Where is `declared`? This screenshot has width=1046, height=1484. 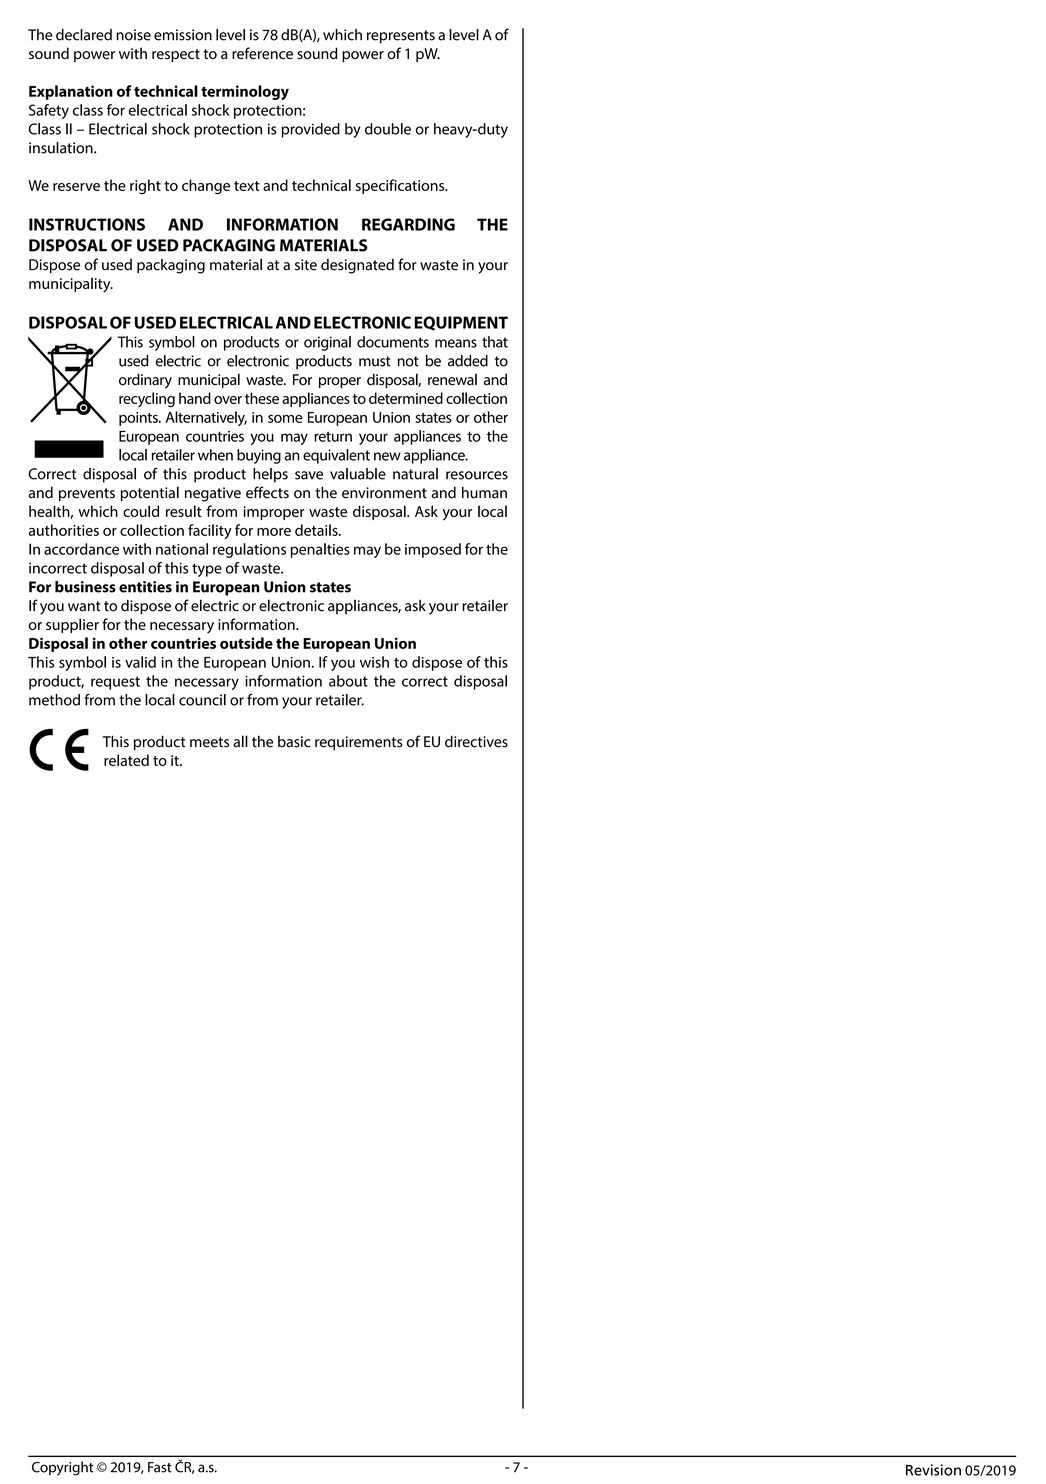
declared is located at coordinates (84, 35).
